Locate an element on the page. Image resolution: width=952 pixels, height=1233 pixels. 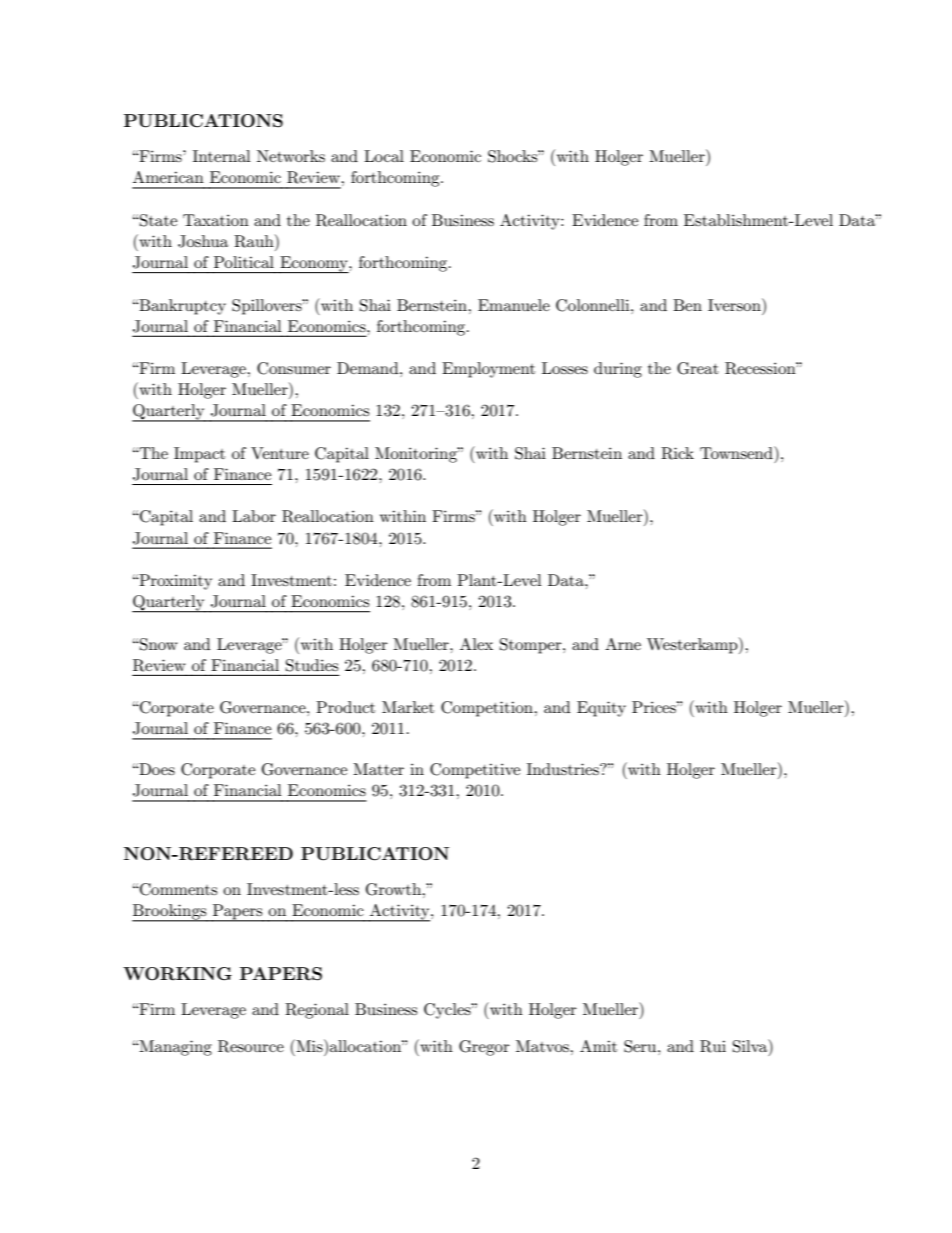
Brookings is located at coordinates (170, 913).
